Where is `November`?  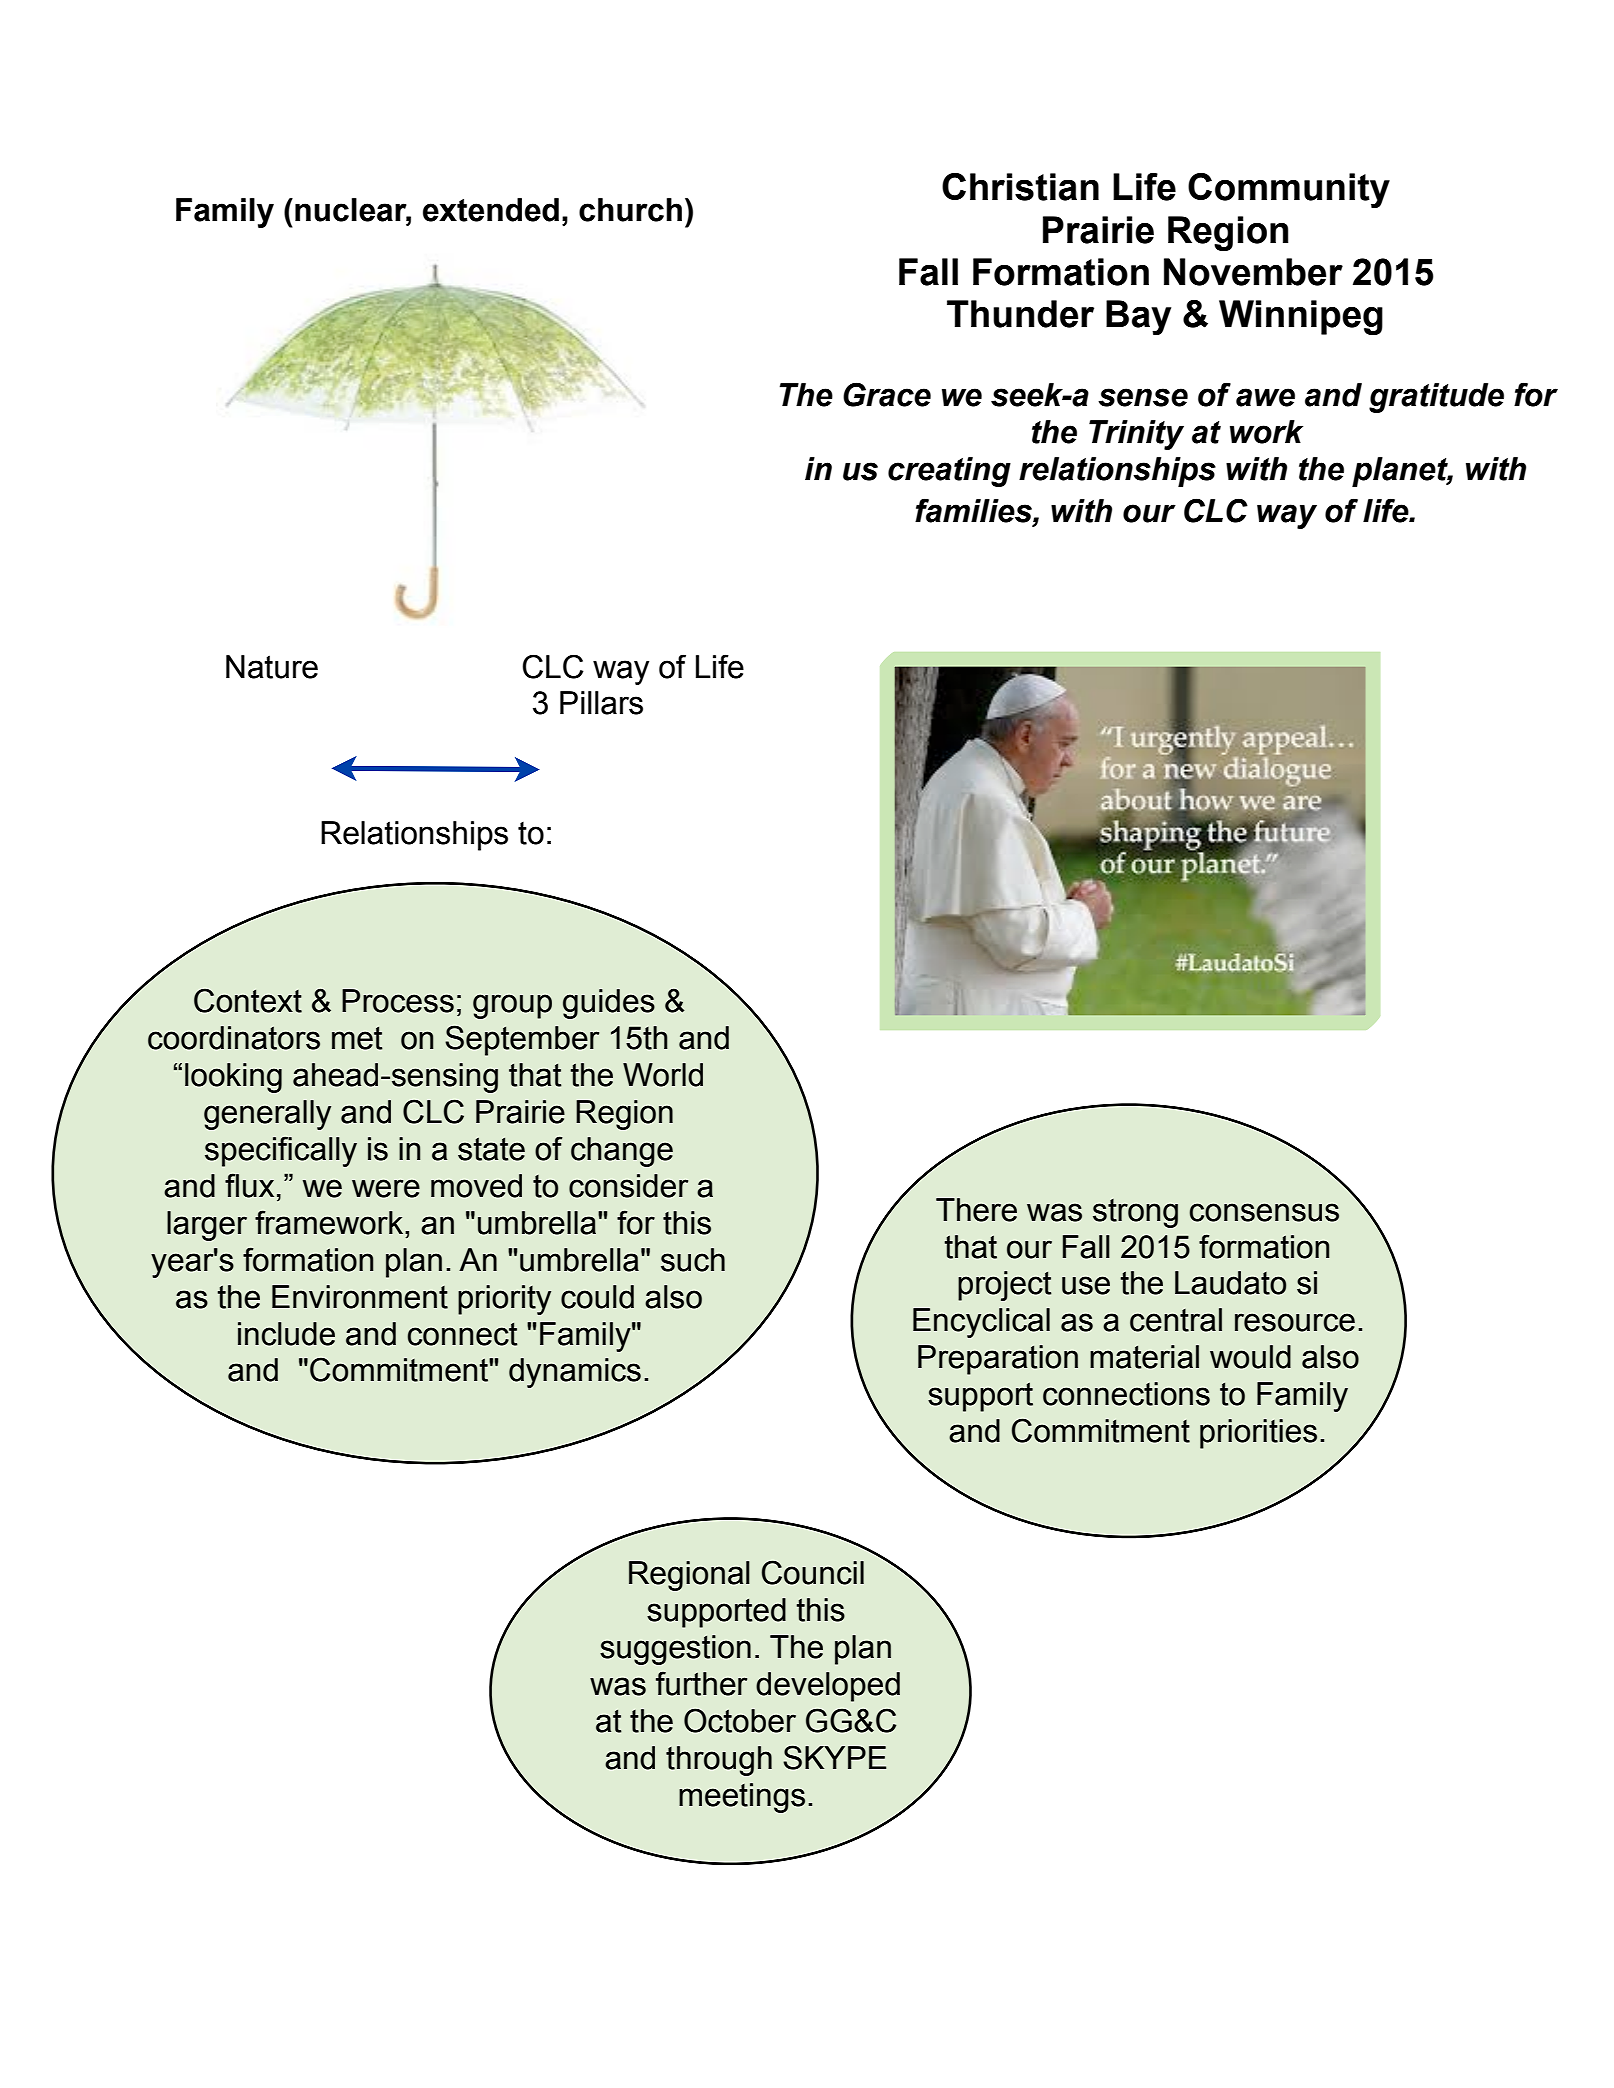
November is located at coordinates (1253, 272).
